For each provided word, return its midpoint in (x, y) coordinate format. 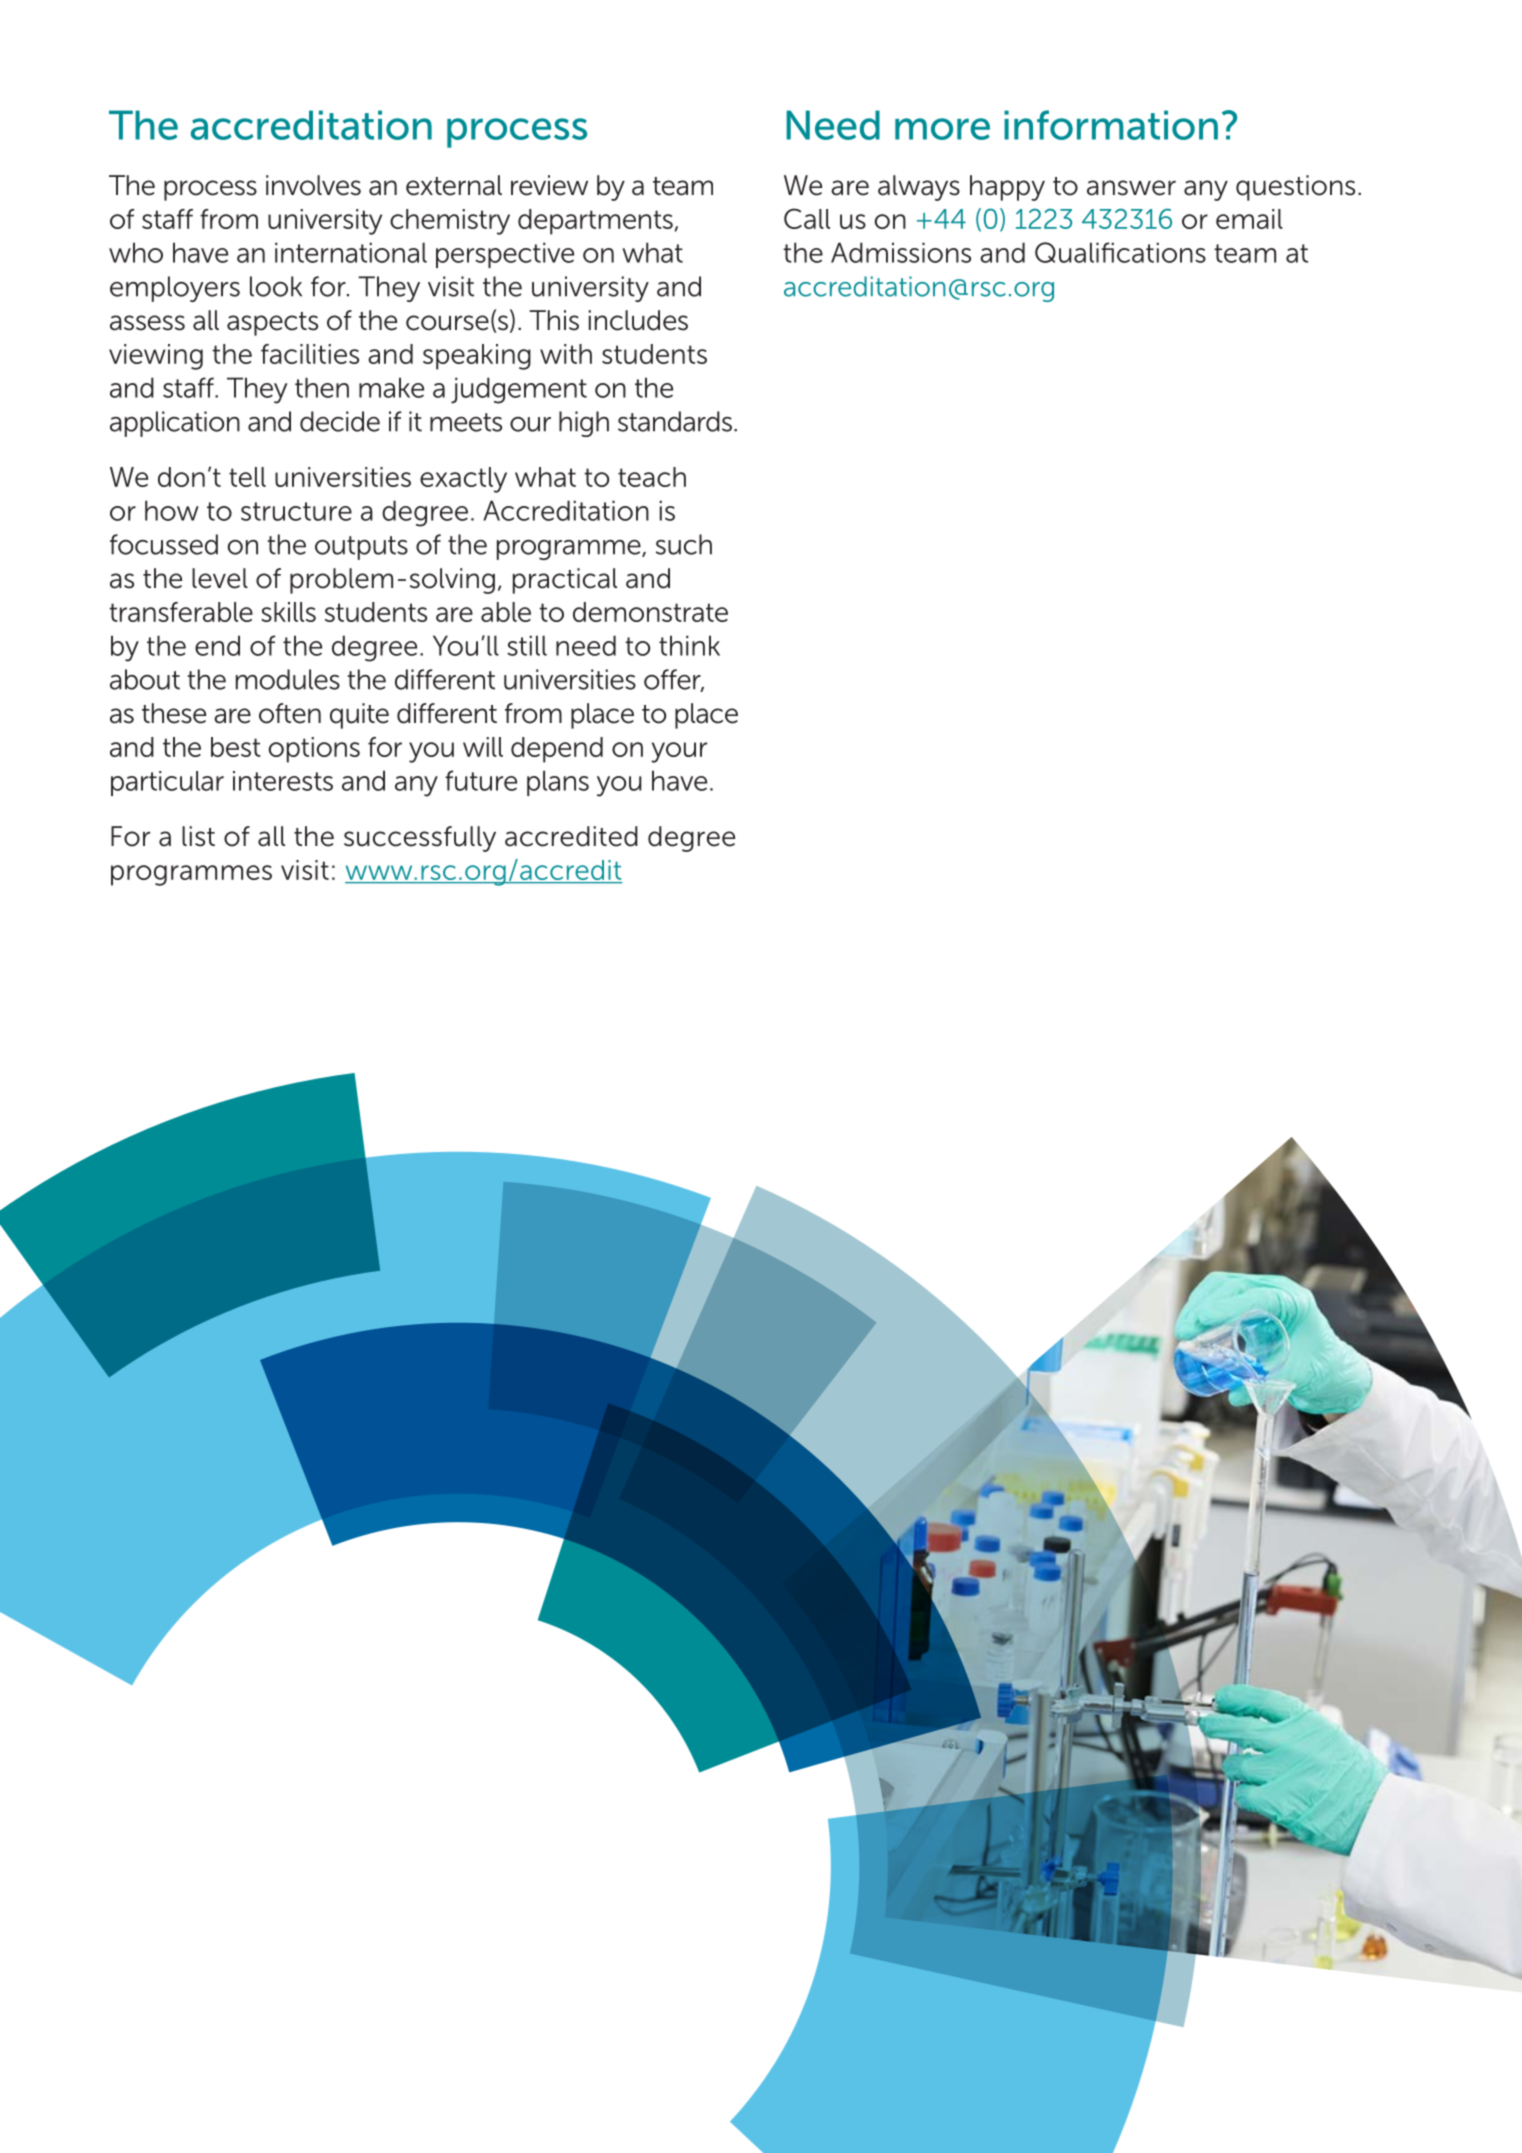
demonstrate (650, 612)
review (549, 185)
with (566, 354)
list (198, 836)
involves (313, 185)
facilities (310, 354)
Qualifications (1120, 252)
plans (558, 783)
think (689, 645)
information (1111, 125)
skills (289, 612)
